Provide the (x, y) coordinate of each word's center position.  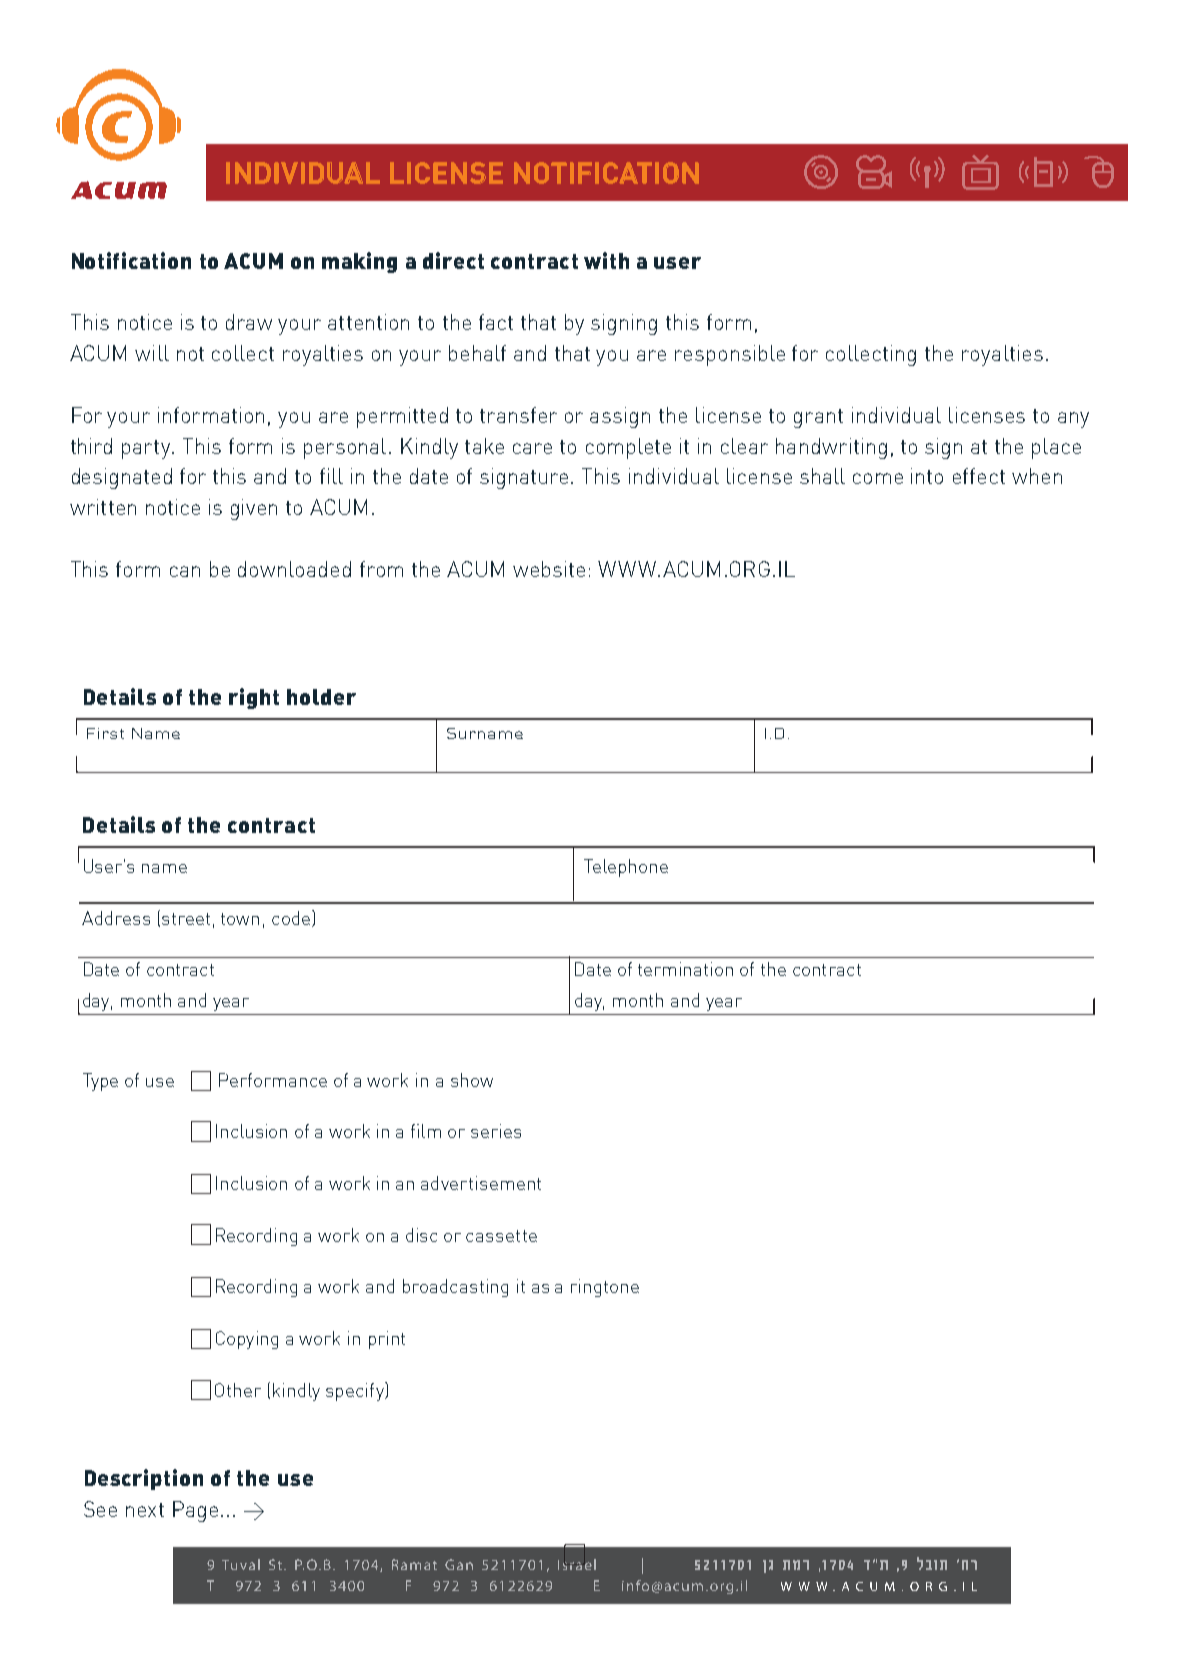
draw (249, 322)
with (606, 260)
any (1073, 420)
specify (356, 1391)
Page (195, 1511)
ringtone (605, 1288)
